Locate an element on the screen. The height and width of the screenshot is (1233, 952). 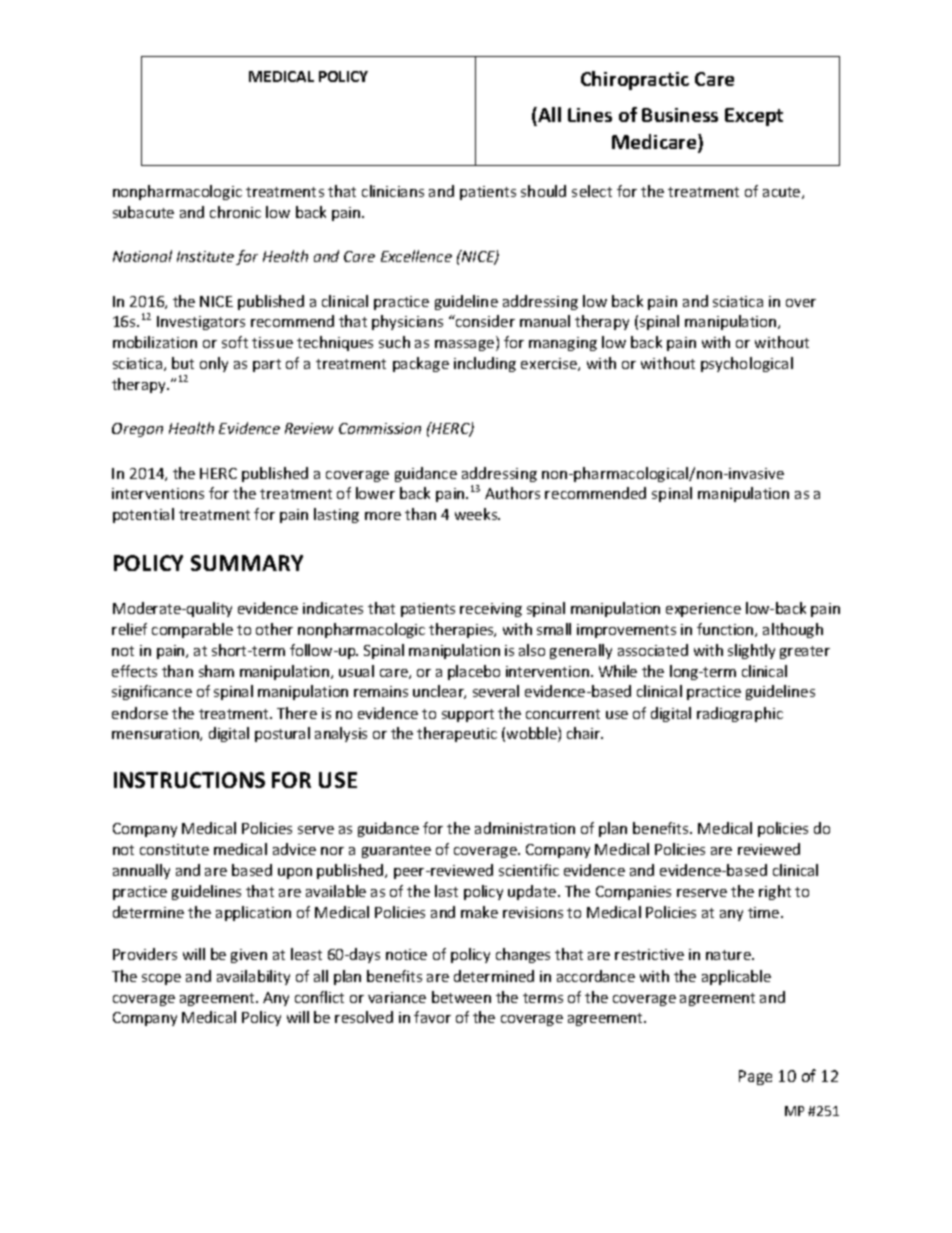
therapeutic is located at coordinates (457, 734).
